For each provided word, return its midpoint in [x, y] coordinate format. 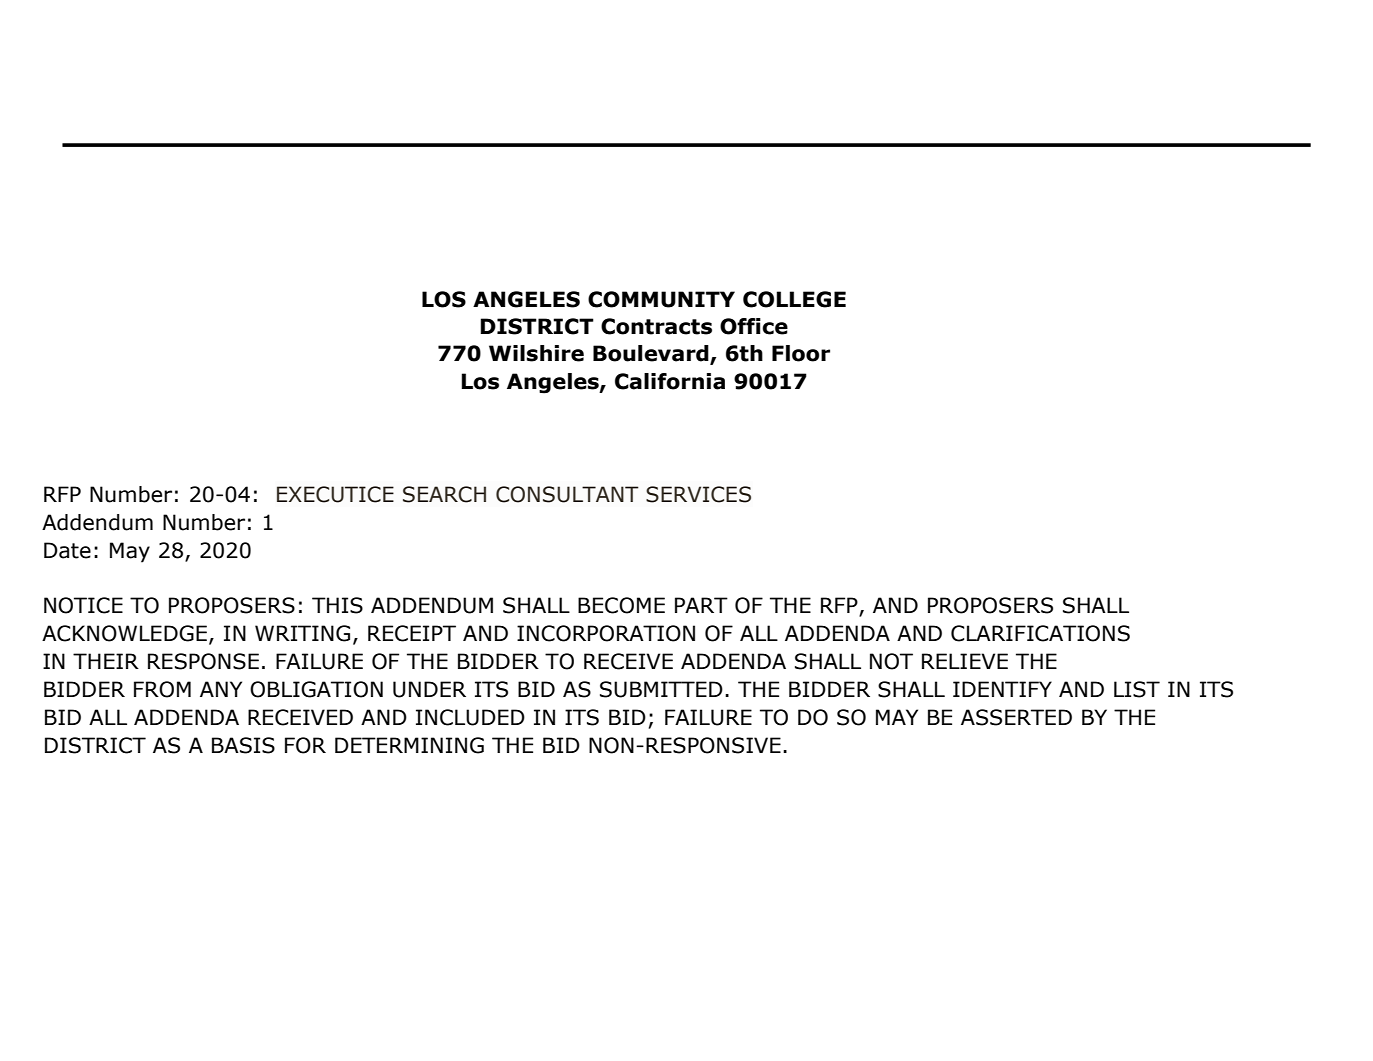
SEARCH [444, 494]
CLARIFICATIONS [1040, 633]
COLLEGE [794, 299]
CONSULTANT [567, 494]
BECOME [621, 605]
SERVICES [698, 494]
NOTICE [83, 605]
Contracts [656, 326]
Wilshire [536, 353]
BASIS [243, 745]
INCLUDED [470, 717]
